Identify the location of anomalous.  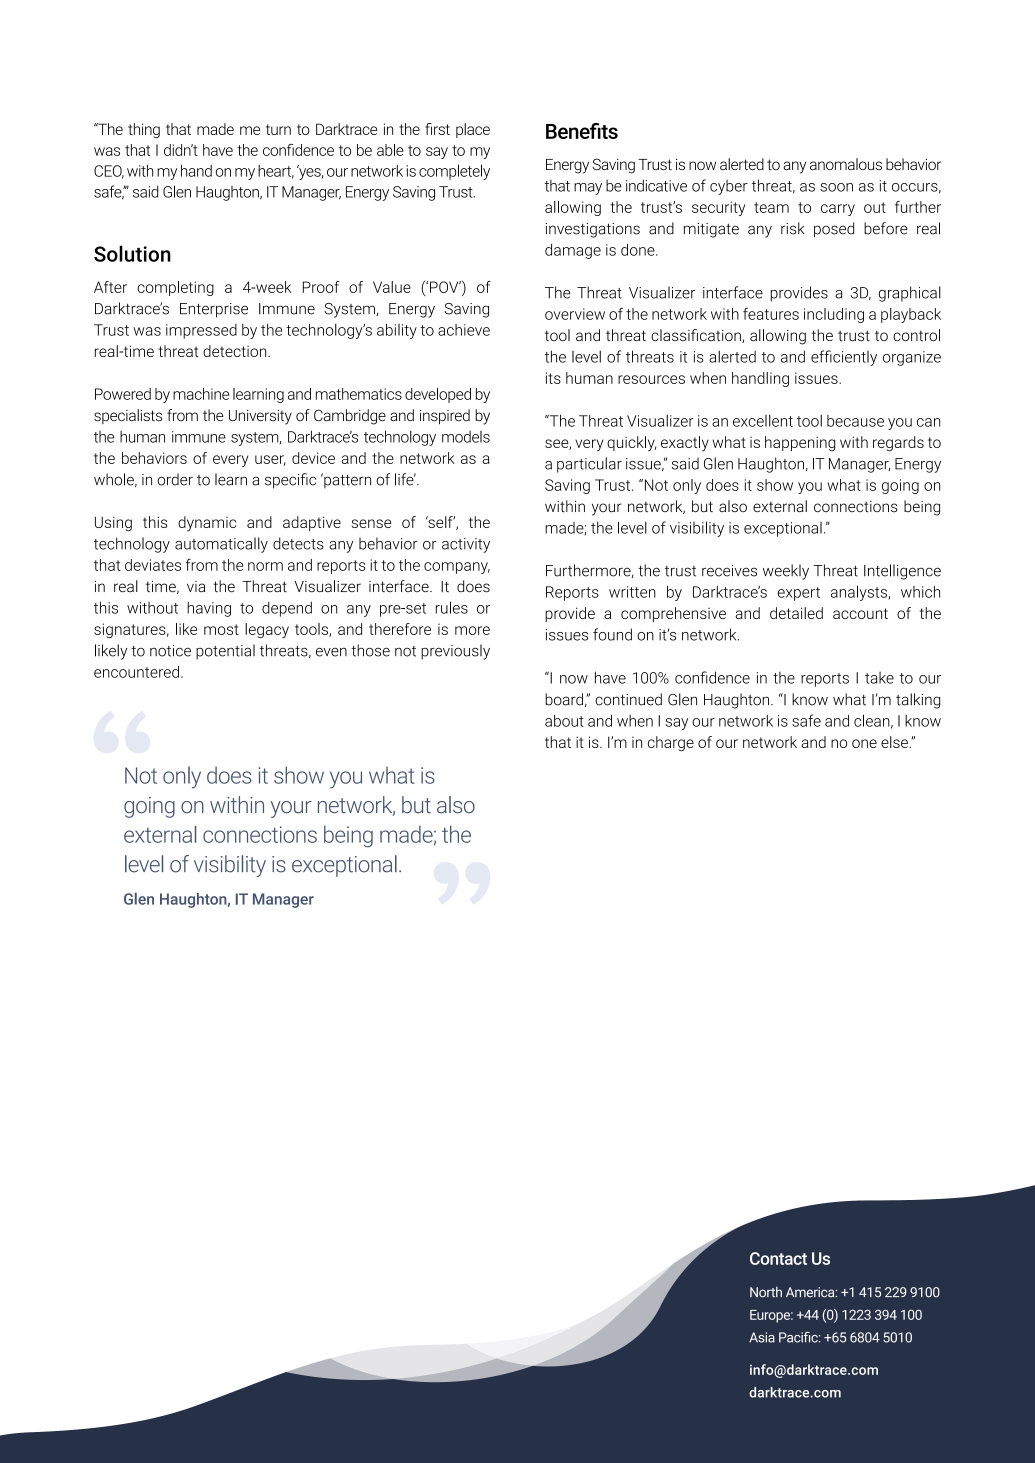
(846, 164).
